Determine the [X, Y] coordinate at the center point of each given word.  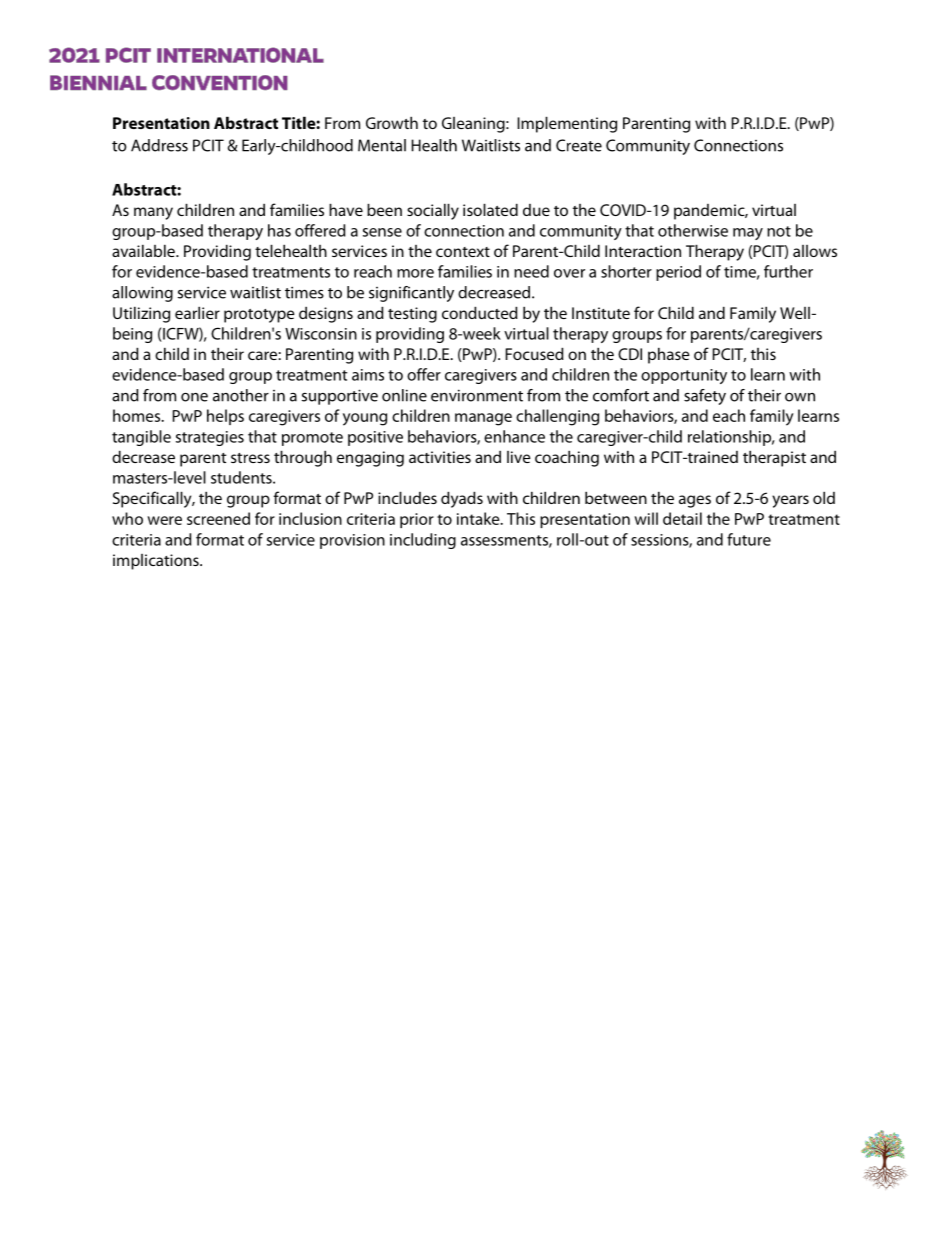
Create [579, 145]
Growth [392, 122]
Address [159, 145]
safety [705, 397]
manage [483, 419]
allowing [142, 294]
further [788, 271]
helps [225, 417]
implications [157, 562]
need [531, 271]
